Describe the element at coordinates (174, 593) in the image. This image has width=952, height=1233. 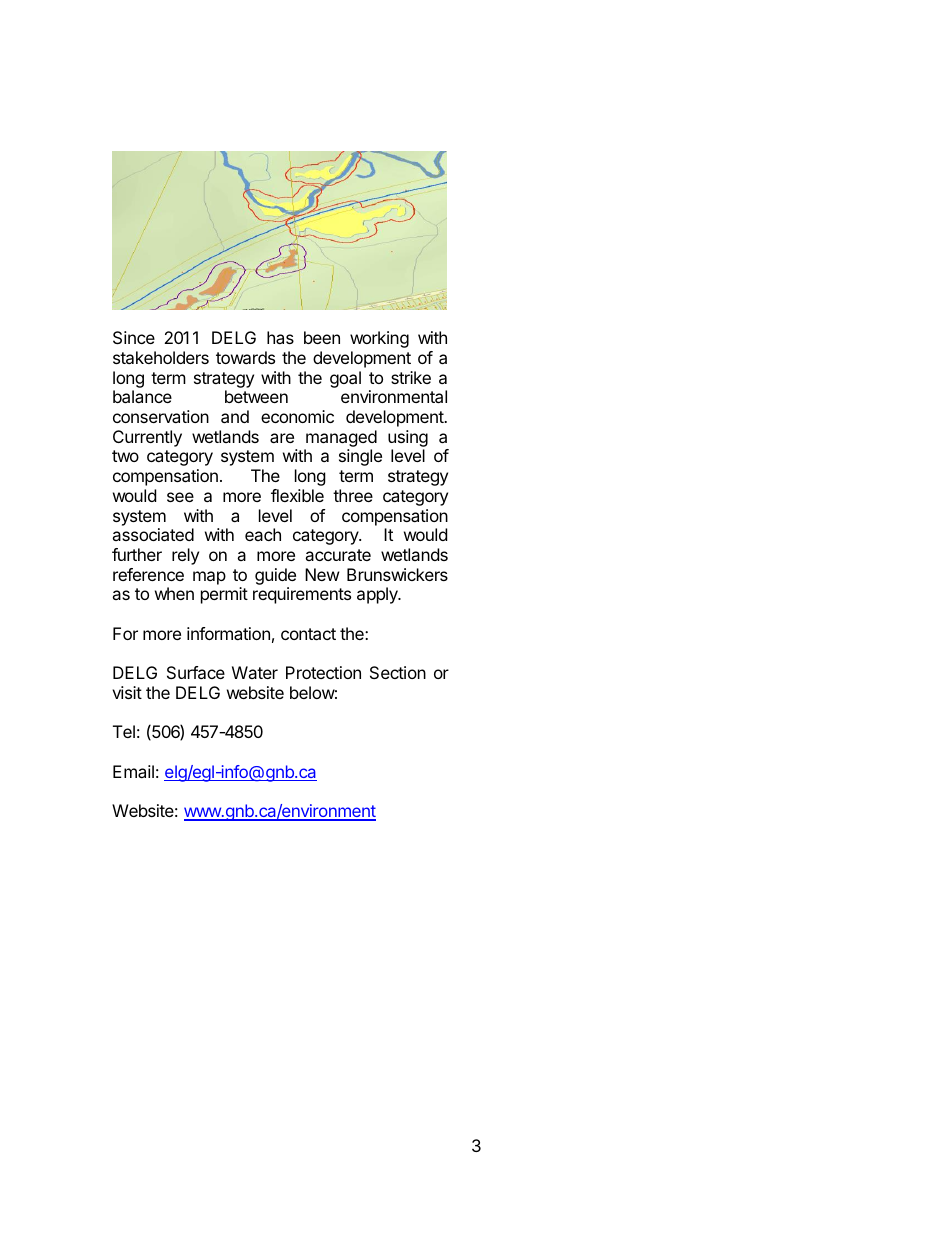
I see `when` at that location.
